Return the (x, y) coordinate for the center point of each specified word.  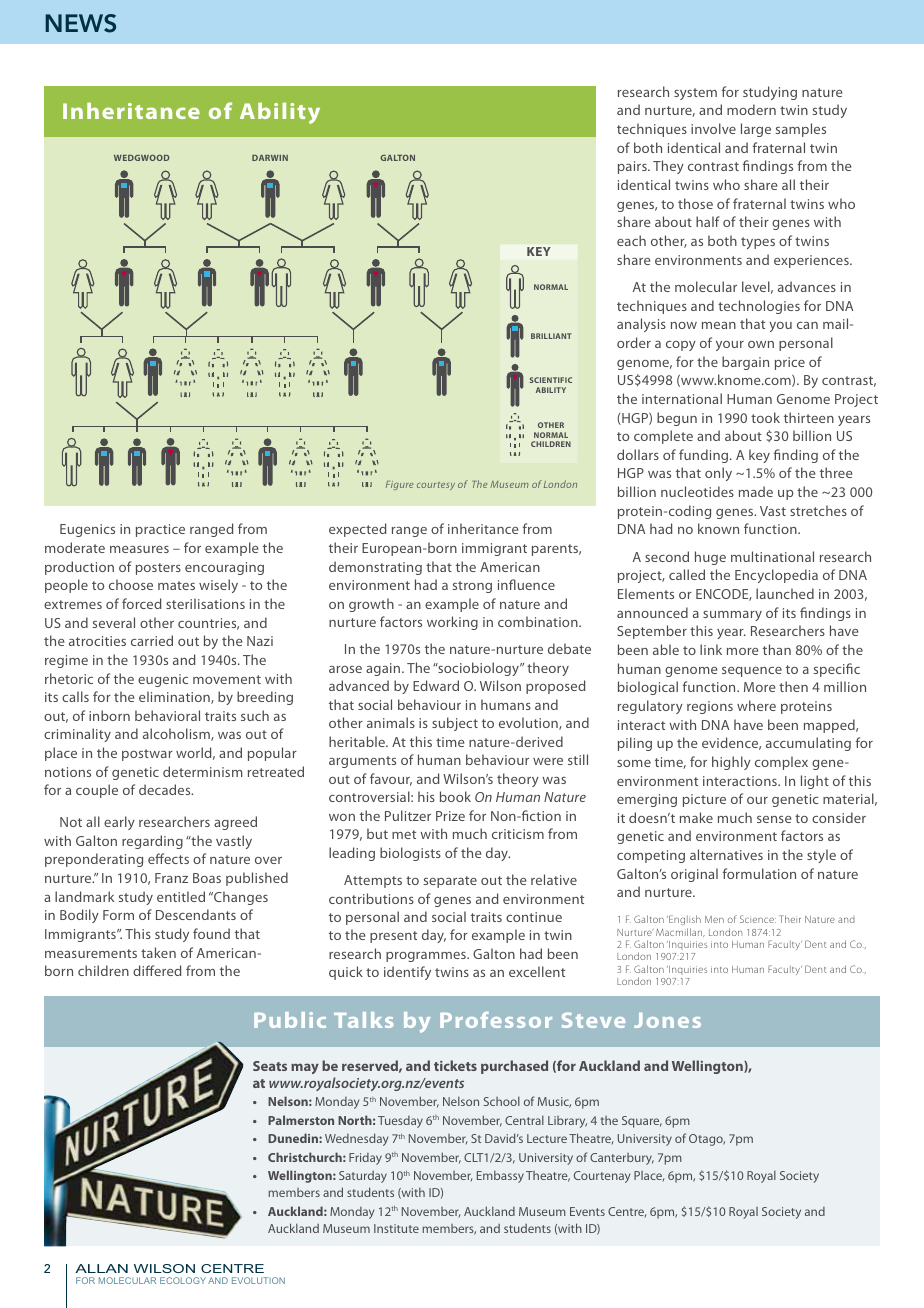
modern (751, 109)
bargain (745, 363)
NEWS (80, 23)
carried (152, 640)
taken (158, 952)
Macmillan (680, 932)
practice (160, 530)
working (452, 623)
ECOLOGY (183, 1280)
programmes (427, 957)
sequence (752, 672)
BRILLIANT (551, 336)
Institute (396, 1228)
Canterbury (622, 1159)
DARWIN (270, 158)
